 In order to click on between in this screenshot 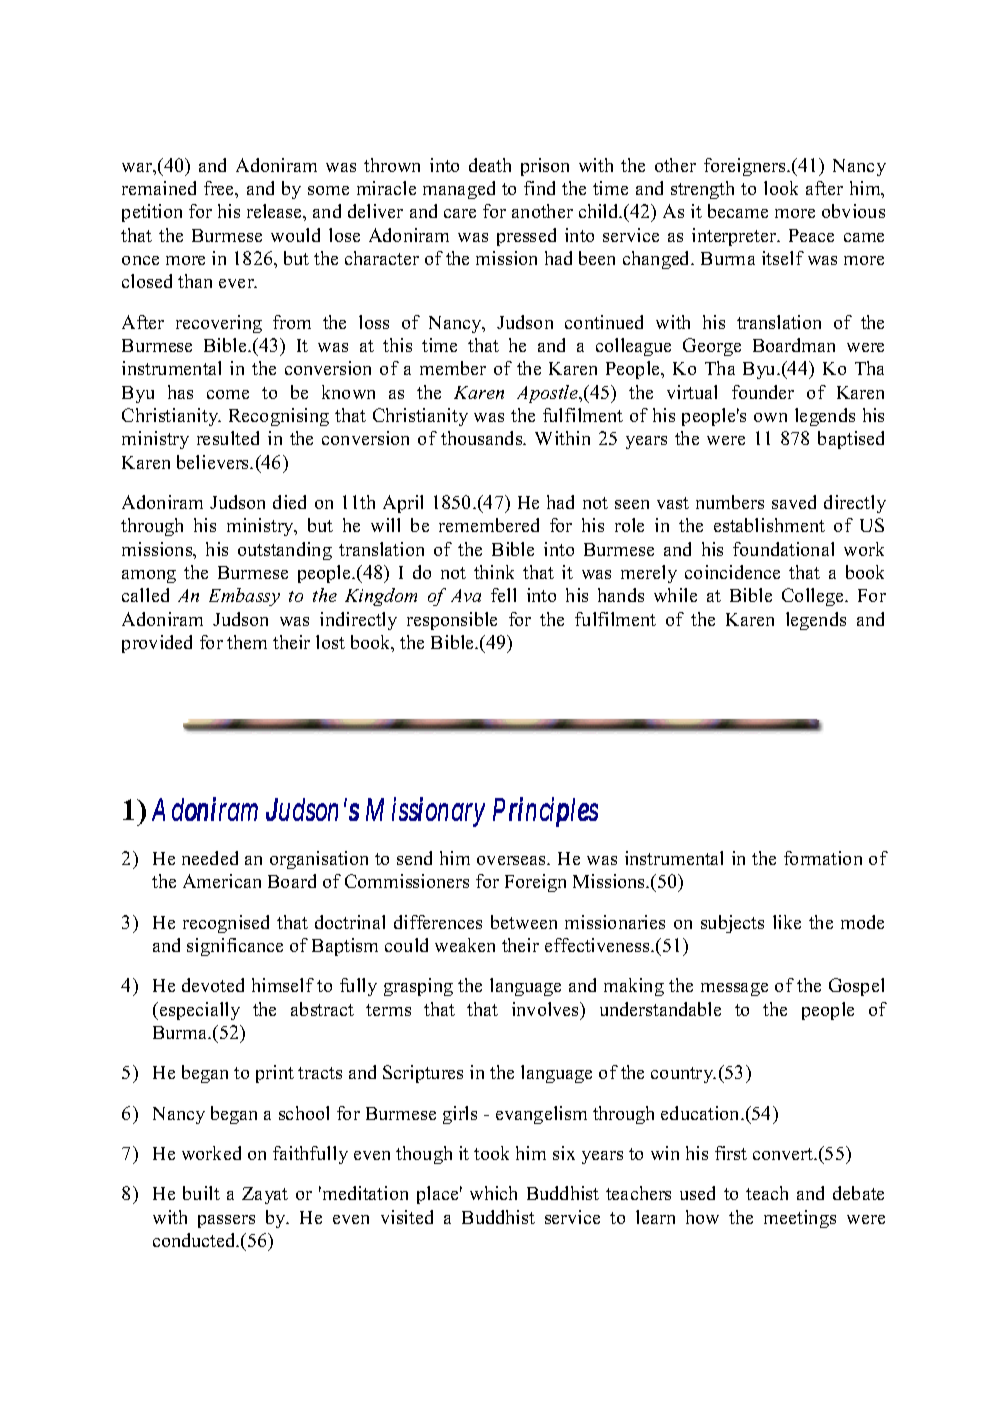, I will do `click(524, 922)`.
